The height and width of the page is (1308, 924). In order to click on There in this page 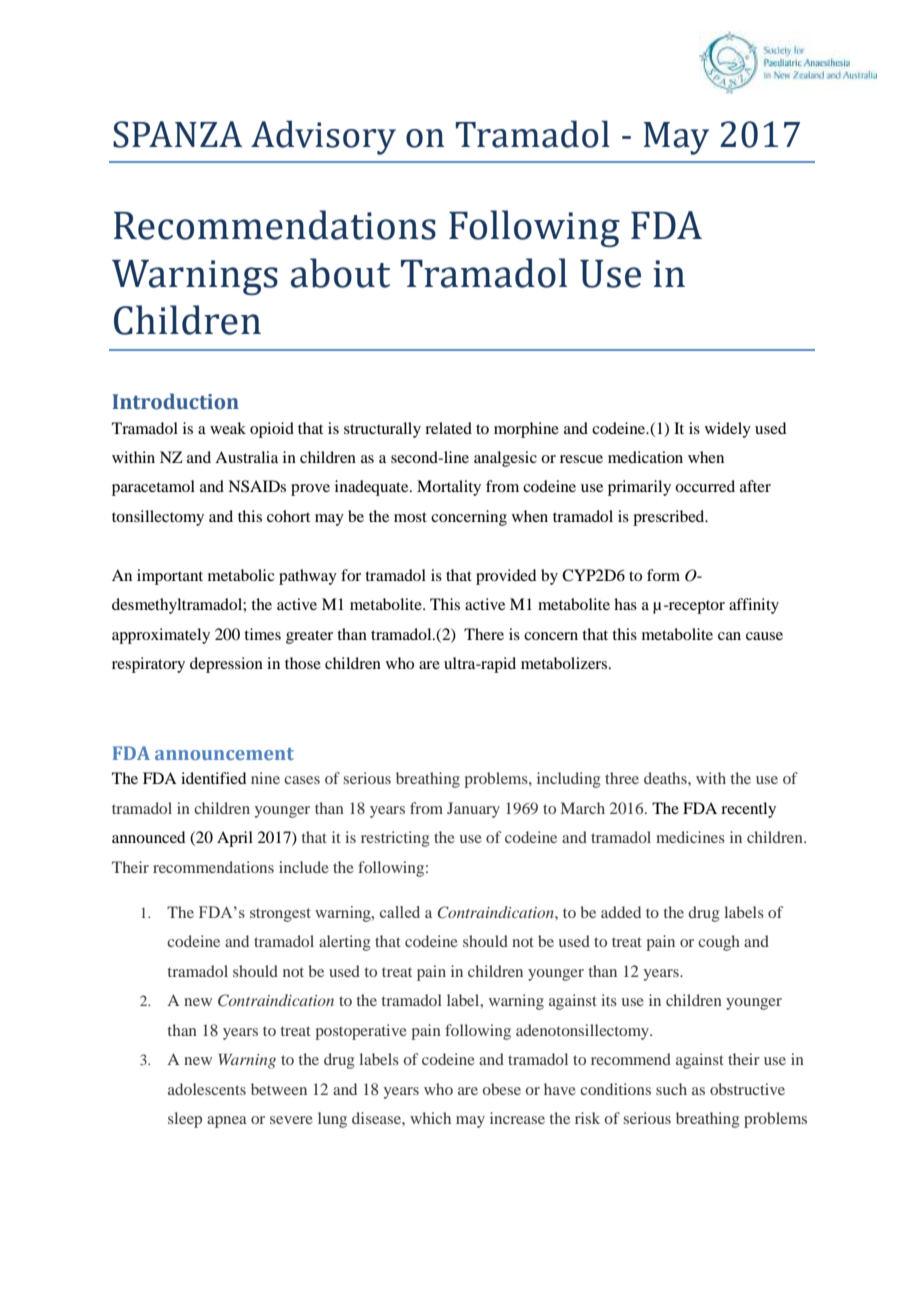, I will do `click(484, 634)`.
